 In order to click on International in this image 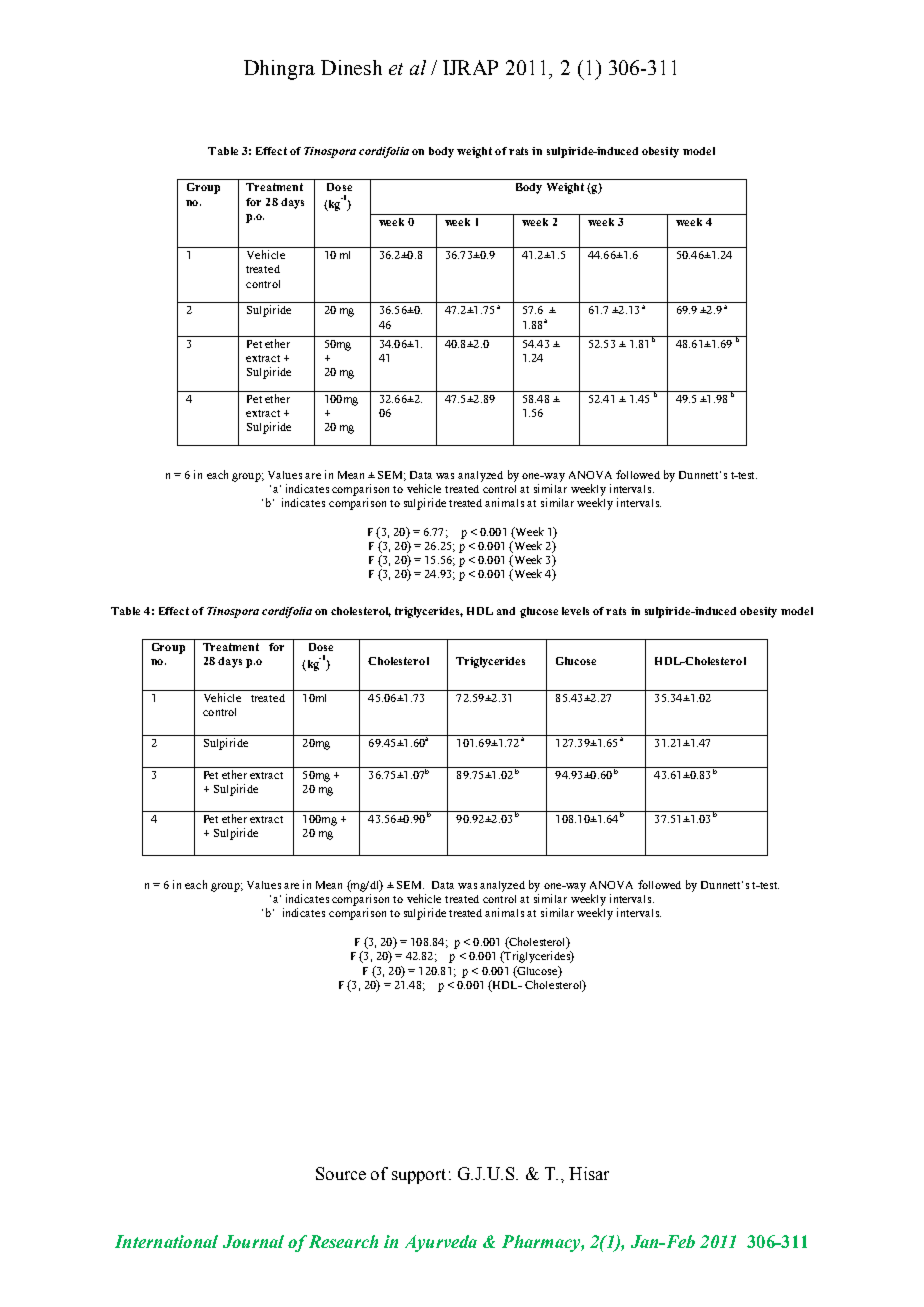, I will do `click(166, 1241)`.
